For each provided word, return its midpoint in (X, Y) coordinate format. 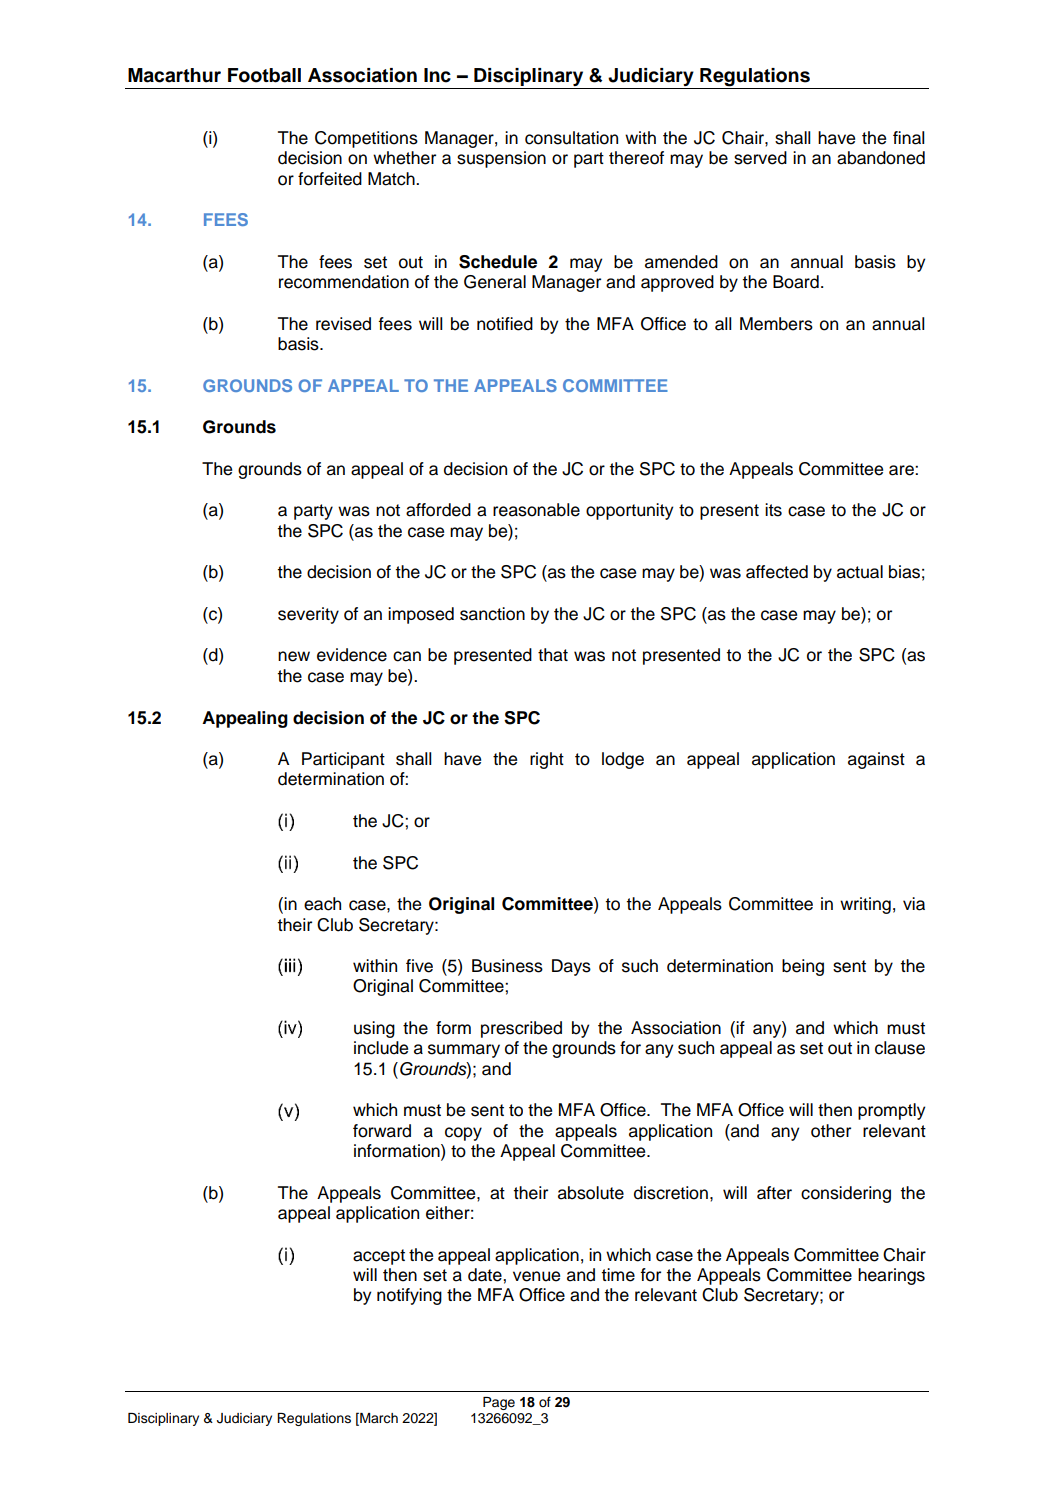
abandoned (881, 158)
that (553, 655)
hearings (891, 1276)
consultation (571, 138)
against (876, 760)
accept (379, 1257)
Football (264, 75)
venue (536, 1276)
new (294, 656)
